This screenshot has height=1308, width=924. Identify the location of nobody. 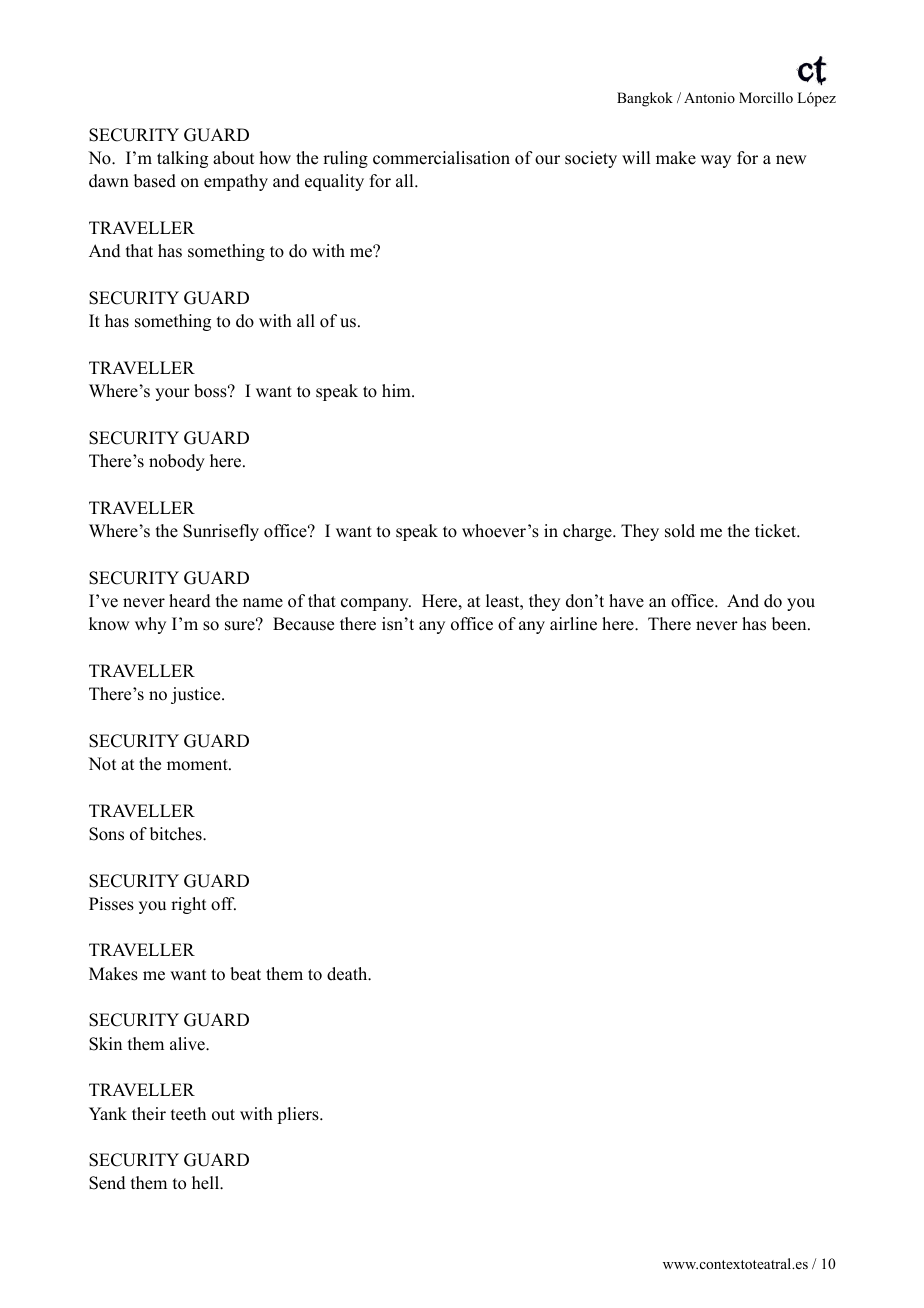
(177, 462).
